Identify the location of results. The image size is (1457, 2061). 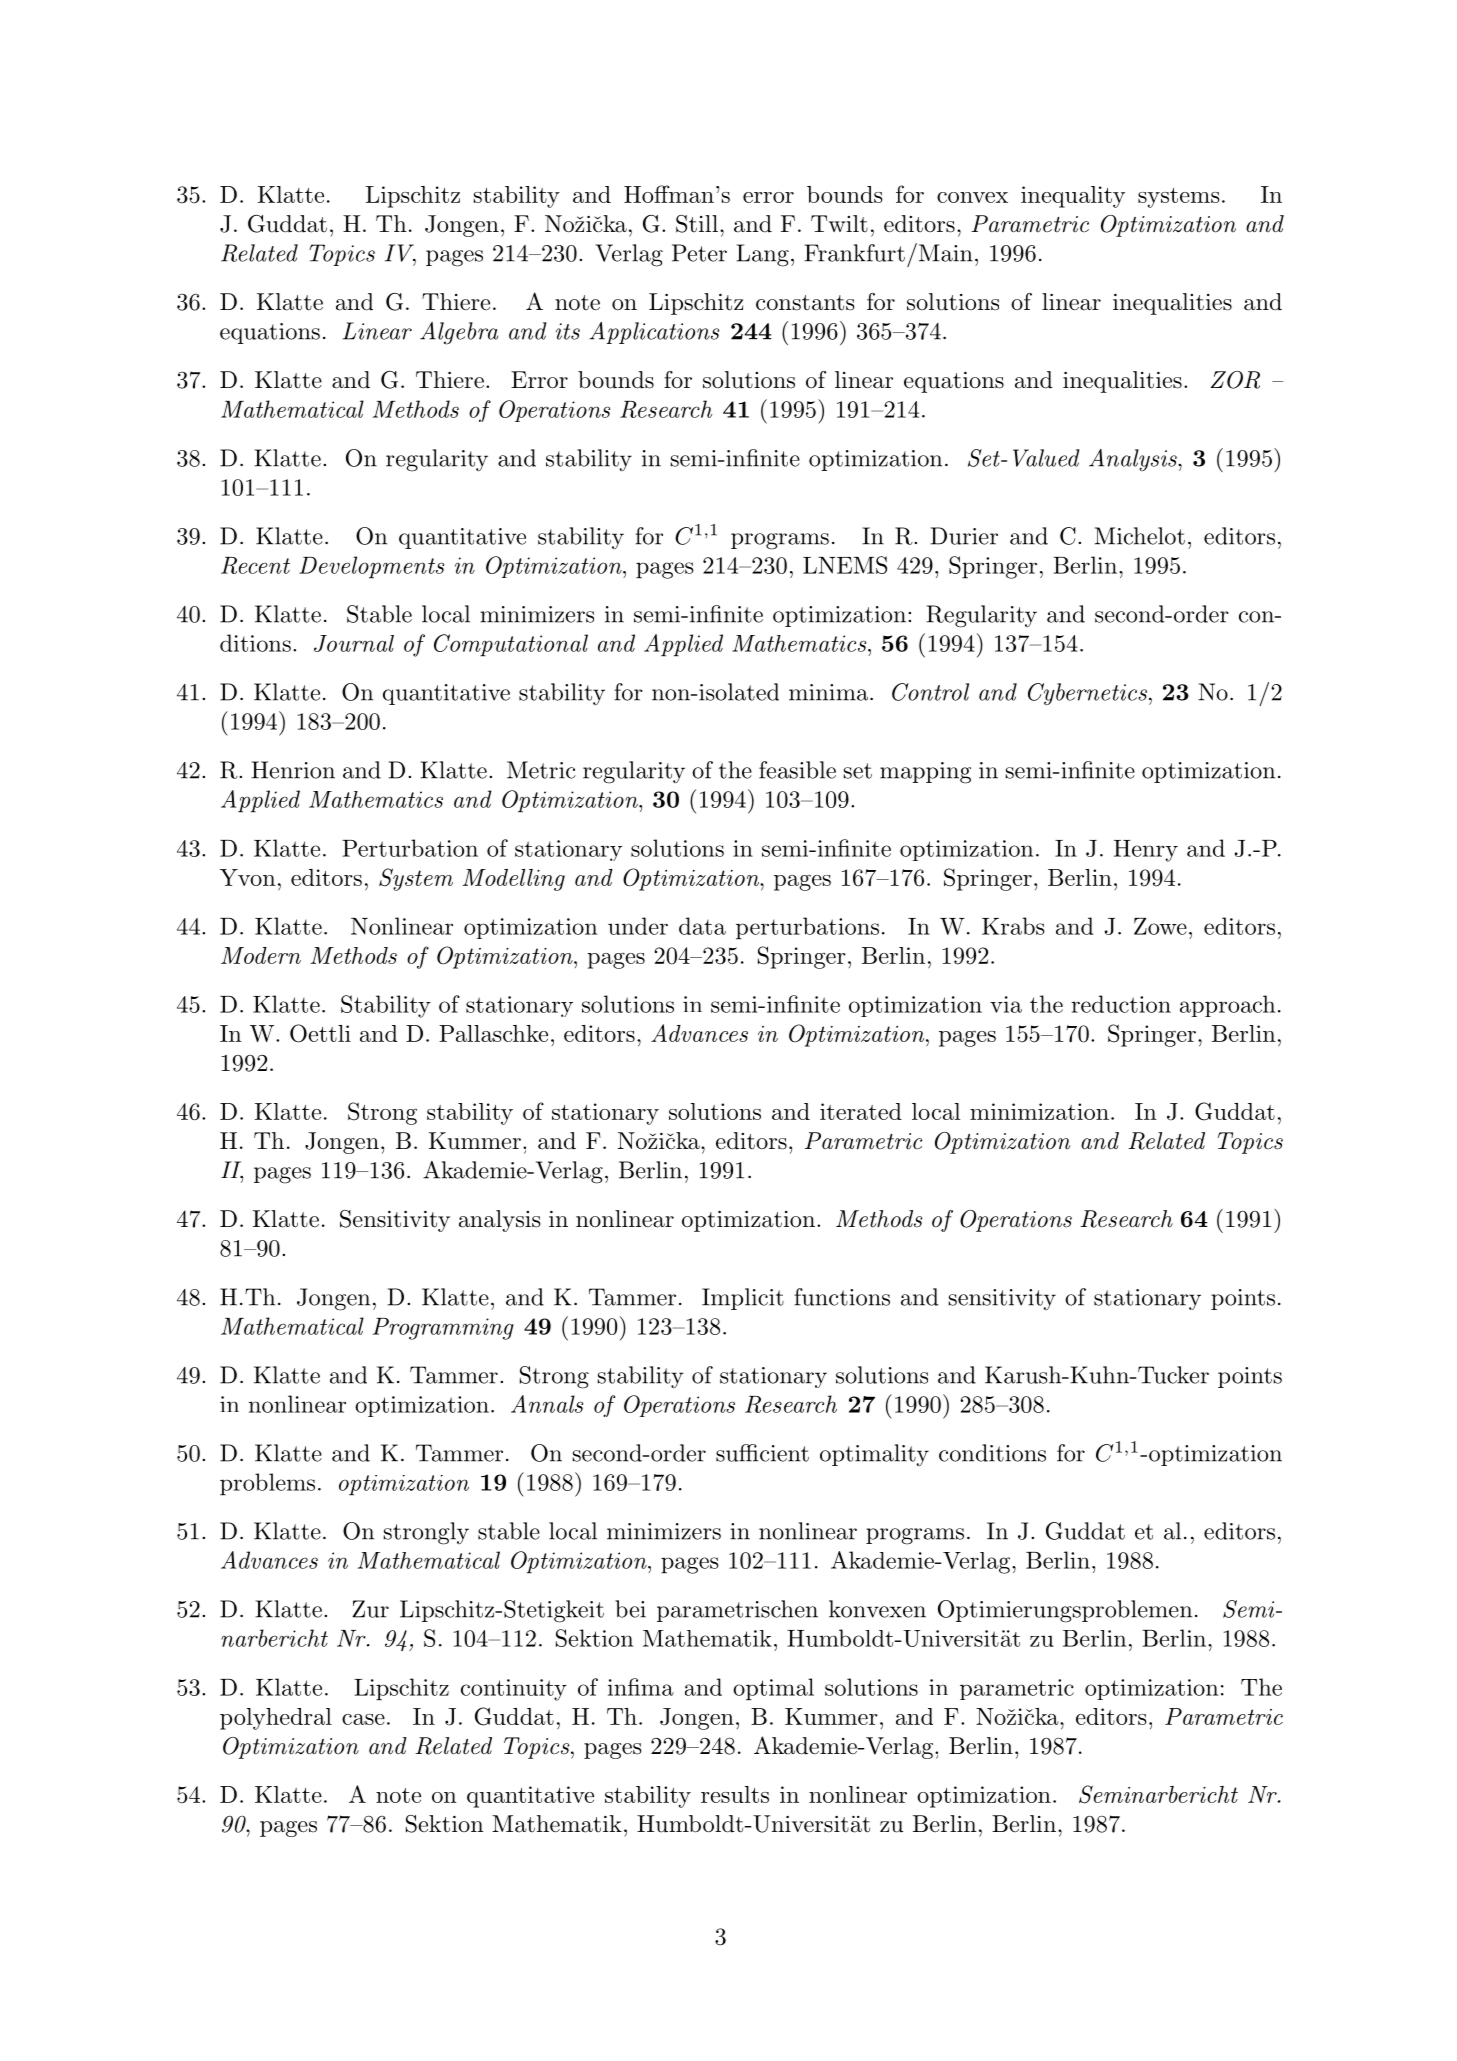
(735, 1794).
